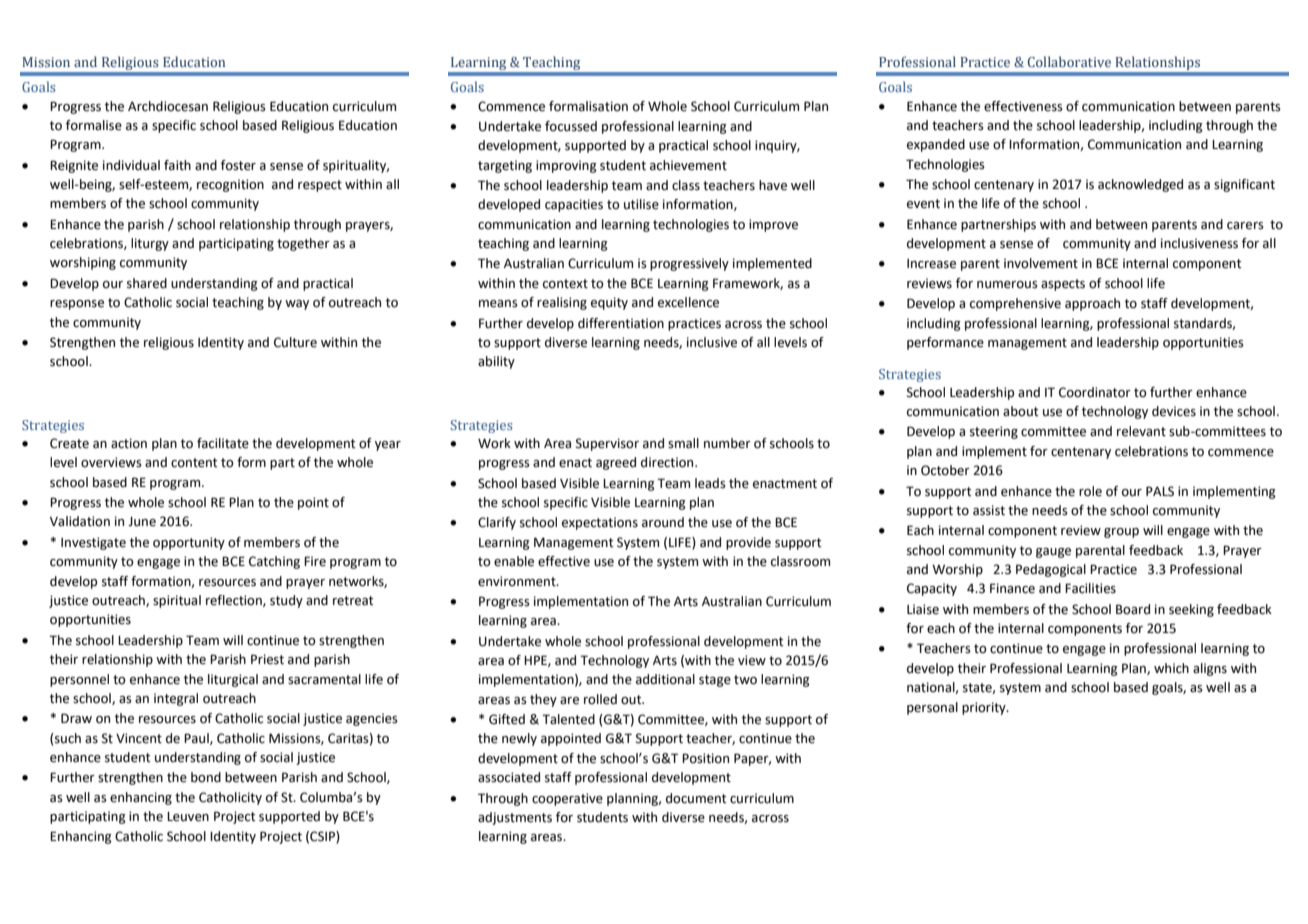 The width and height of the document is (1308, 924). Describe the element at coordinates (696, 798) in the document. I see `document` at that location.
